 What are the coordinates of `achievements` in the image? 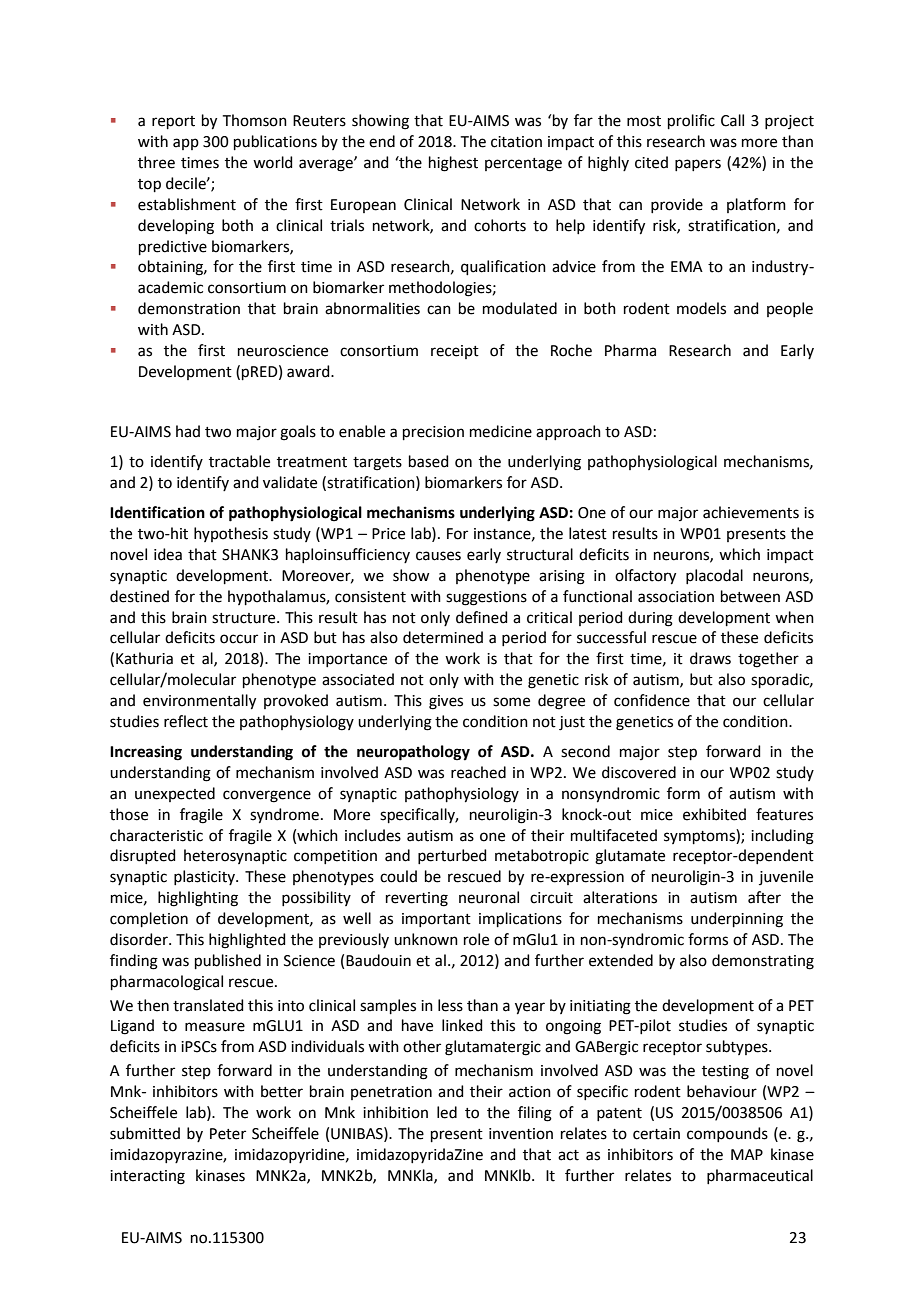 It's located at (751, 512).
